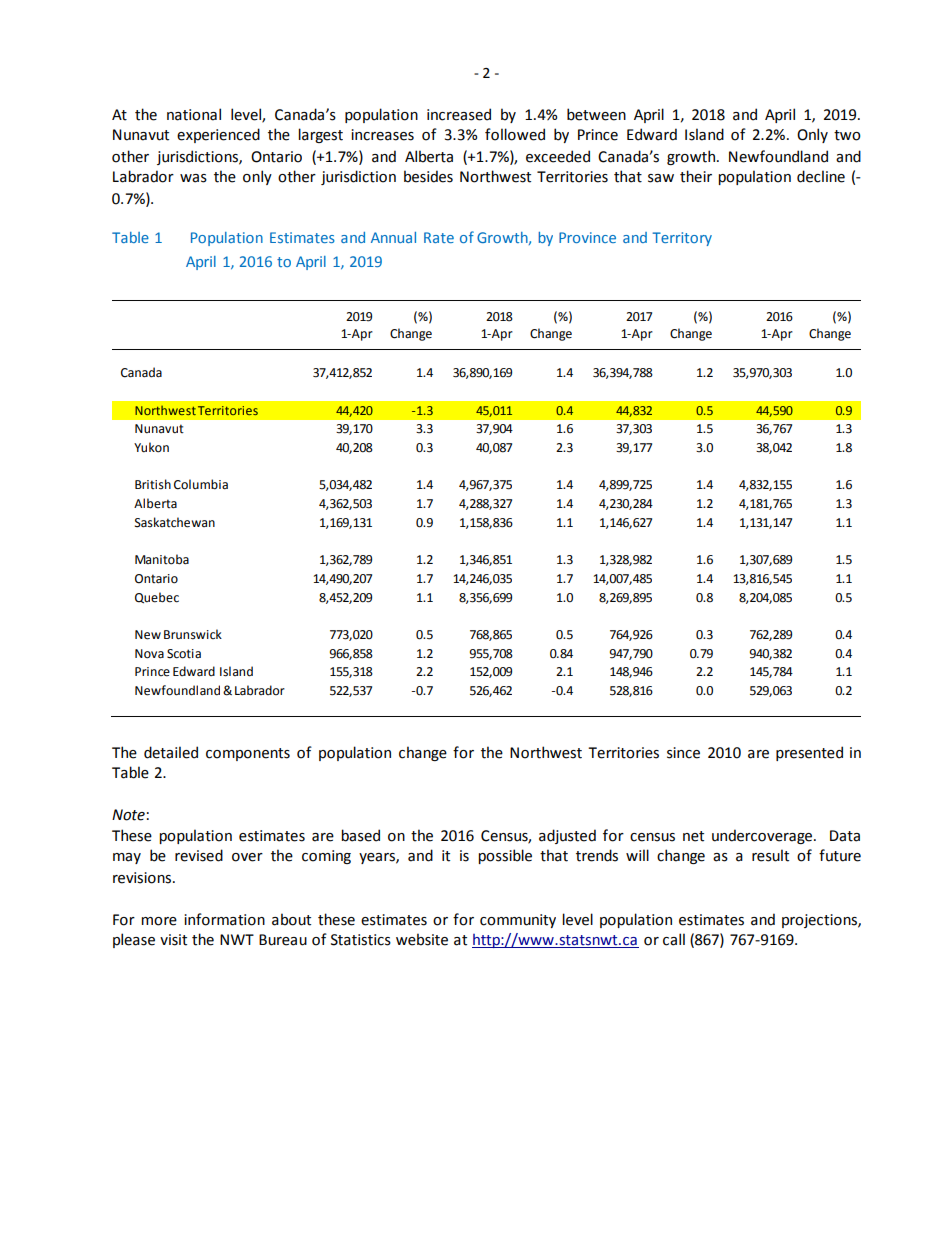  Describe the element at coordinates (847, 135) in the screenshot. I see `two` at that location.
